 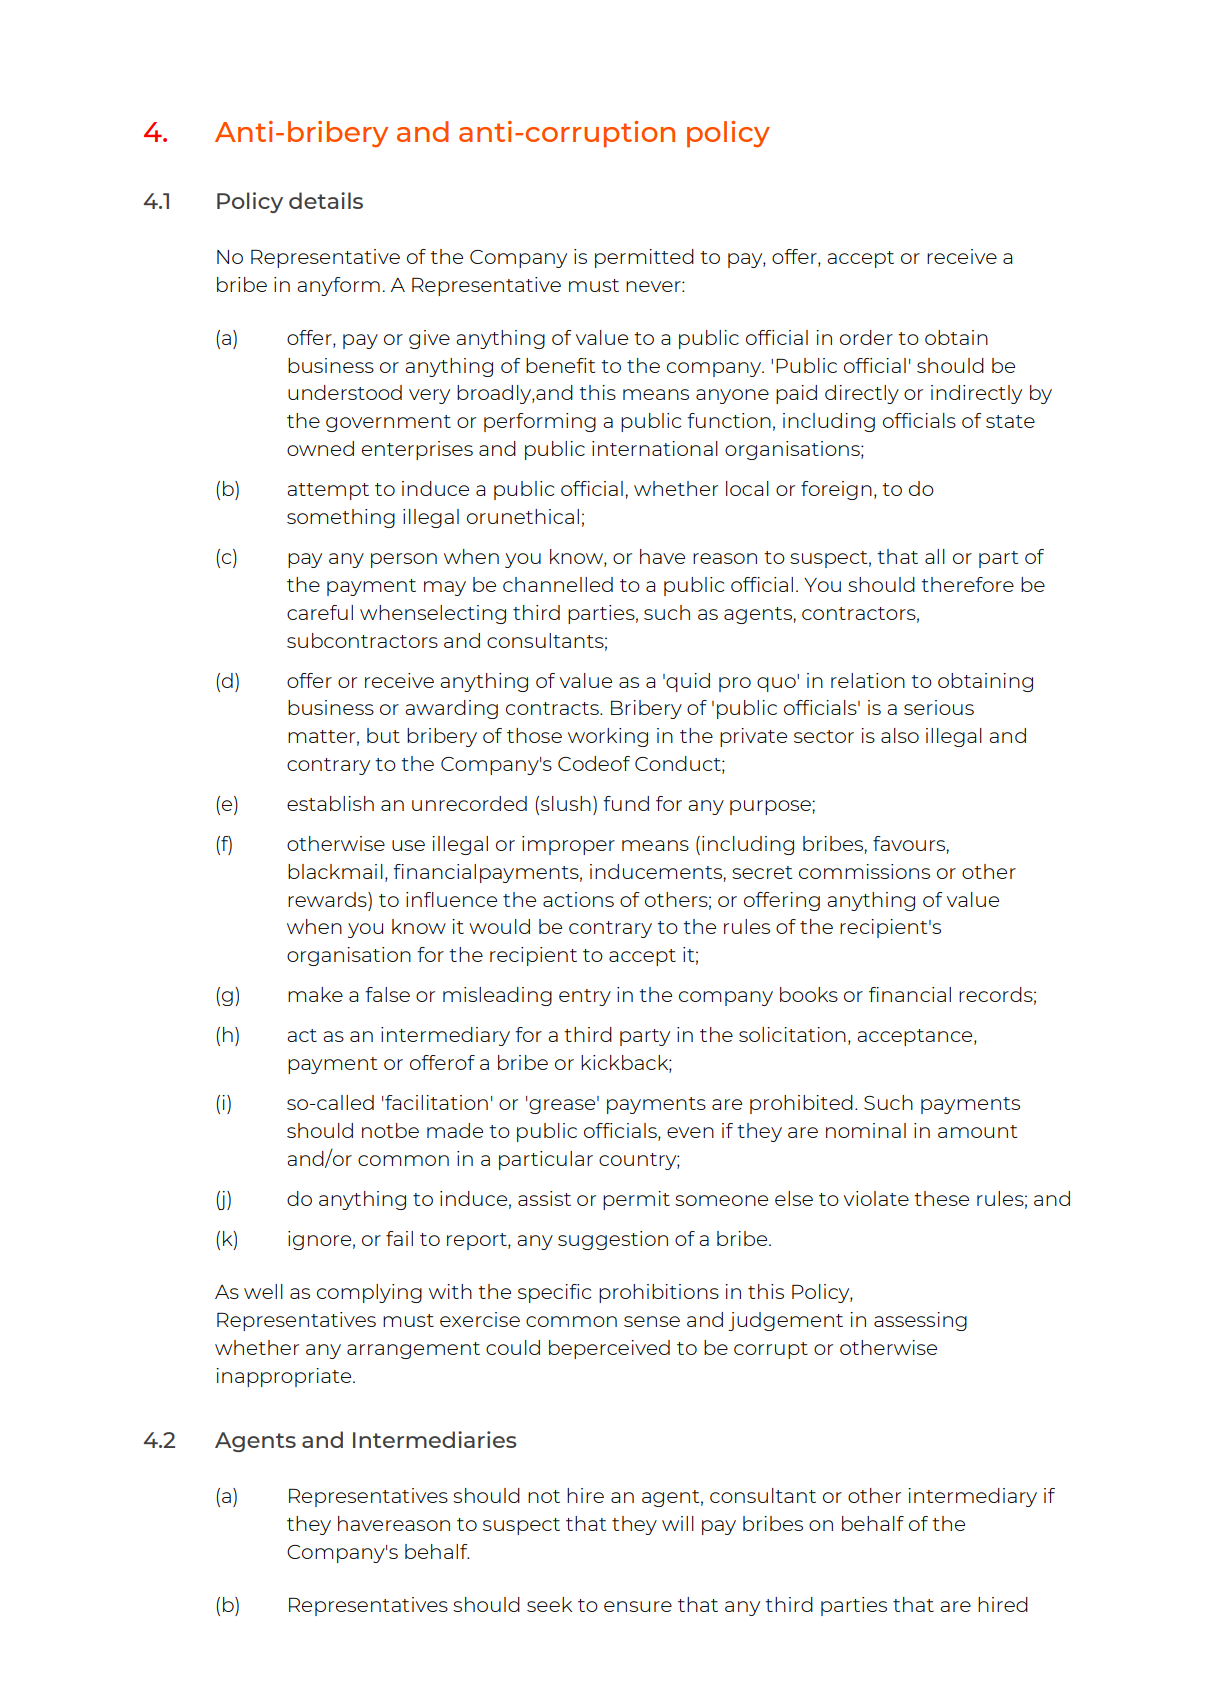 I want to click on benefit, so click(x=560, y=365).
